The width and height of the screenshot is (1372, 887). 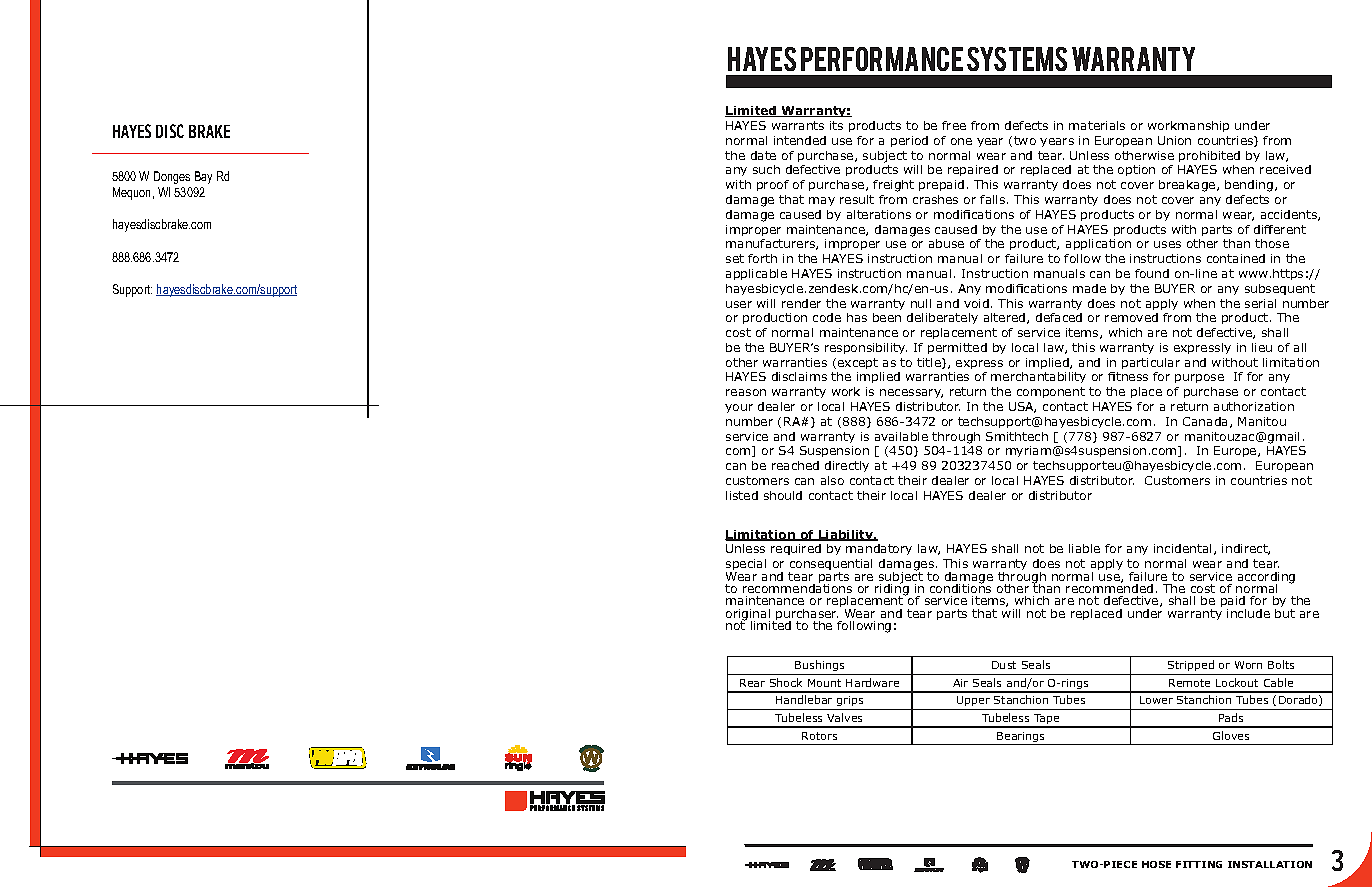 I want to click on Bushings, so click(x=820, y=667).
